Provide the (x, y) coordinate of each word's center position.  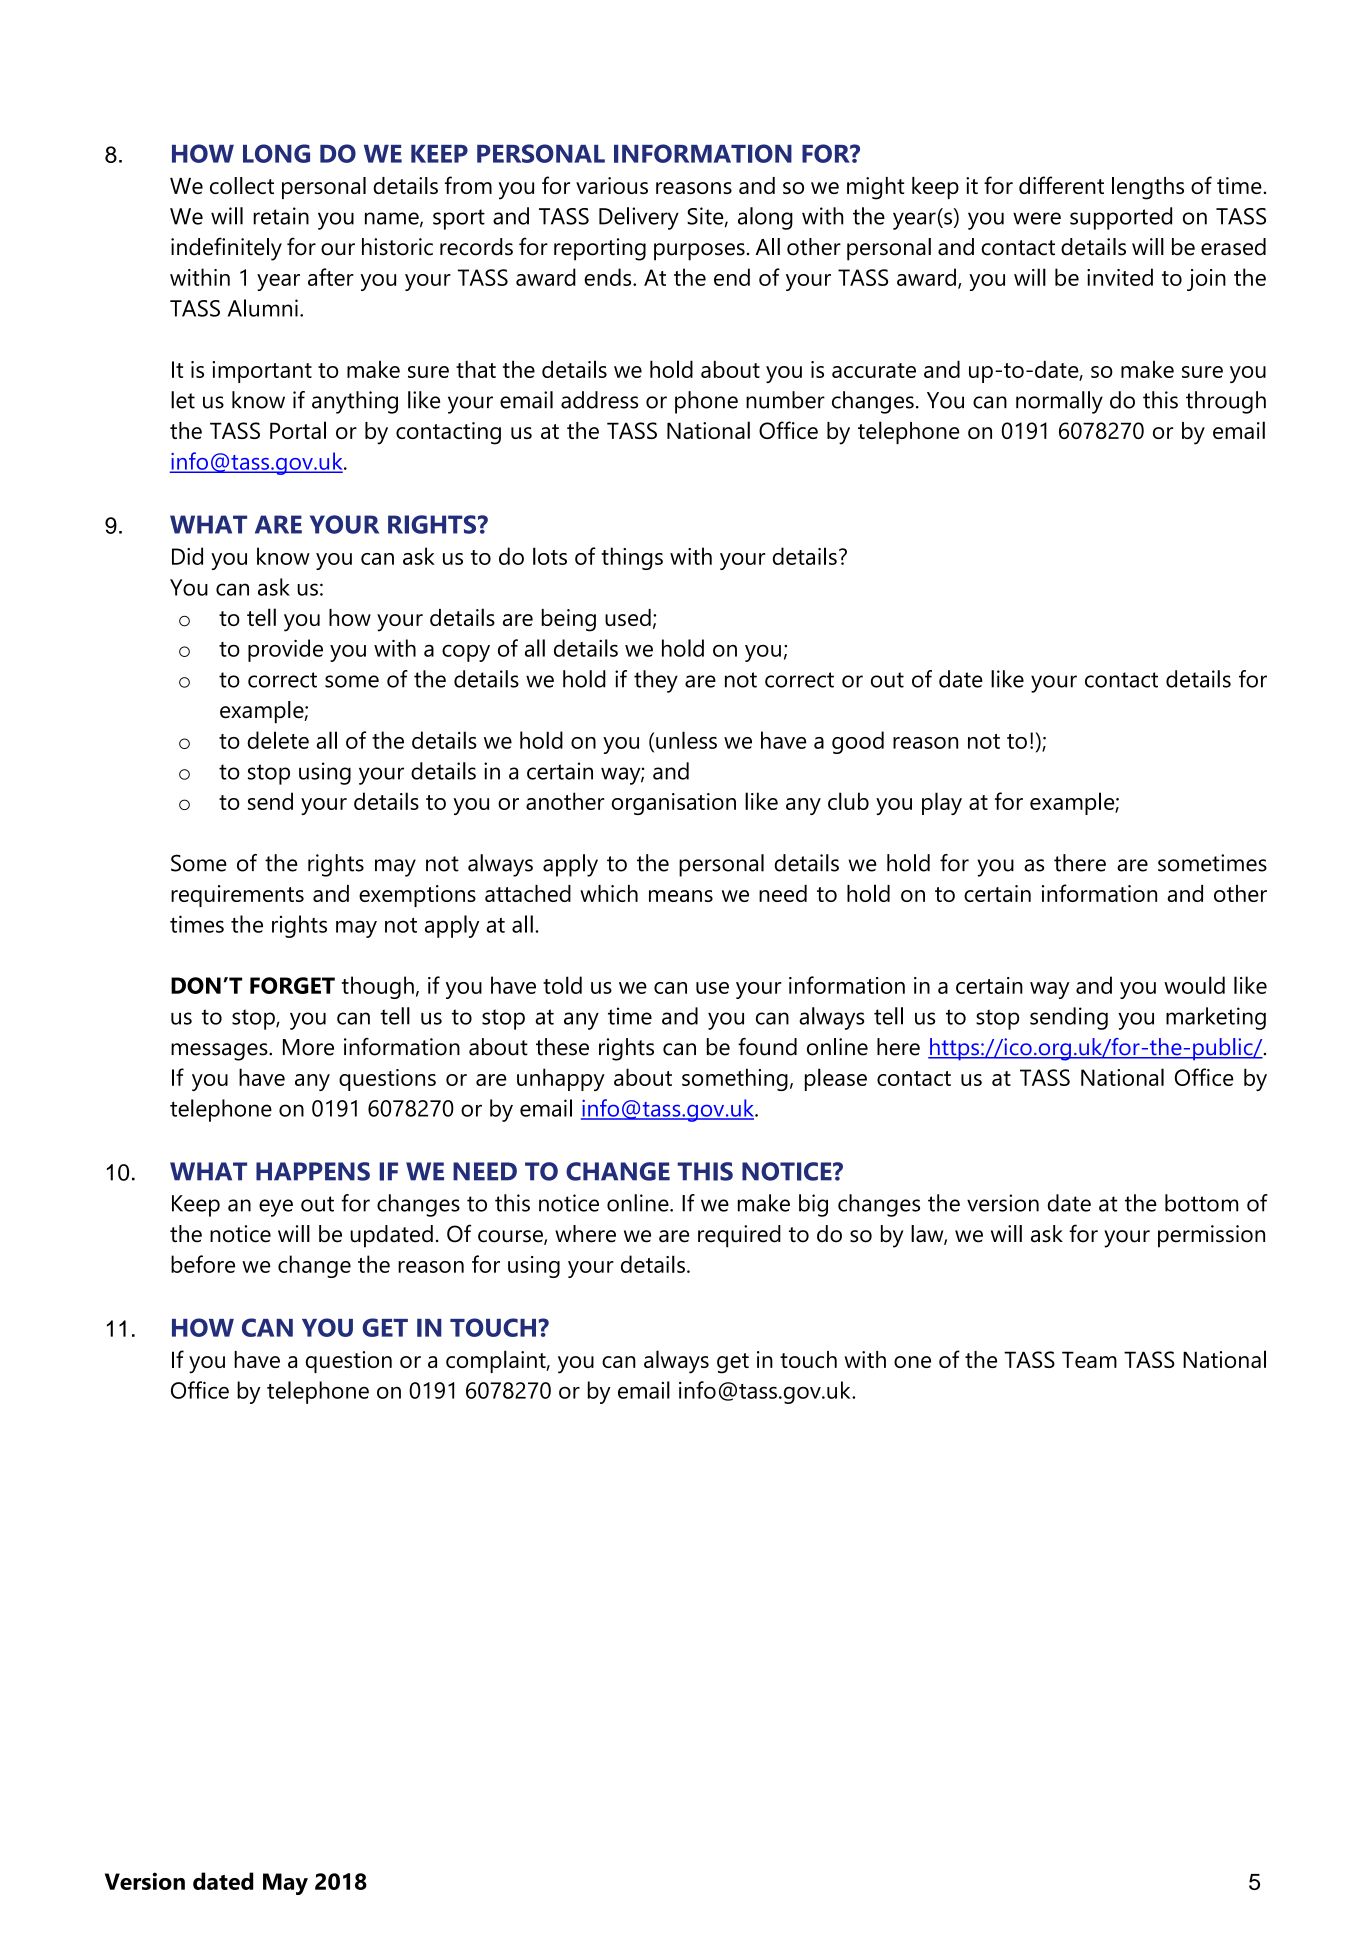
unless (686, 740)
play (942, 803)
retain (281, 216)
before (203, 1264)
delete (278, 740)
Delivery (639, 218)
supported (1121, 218)
